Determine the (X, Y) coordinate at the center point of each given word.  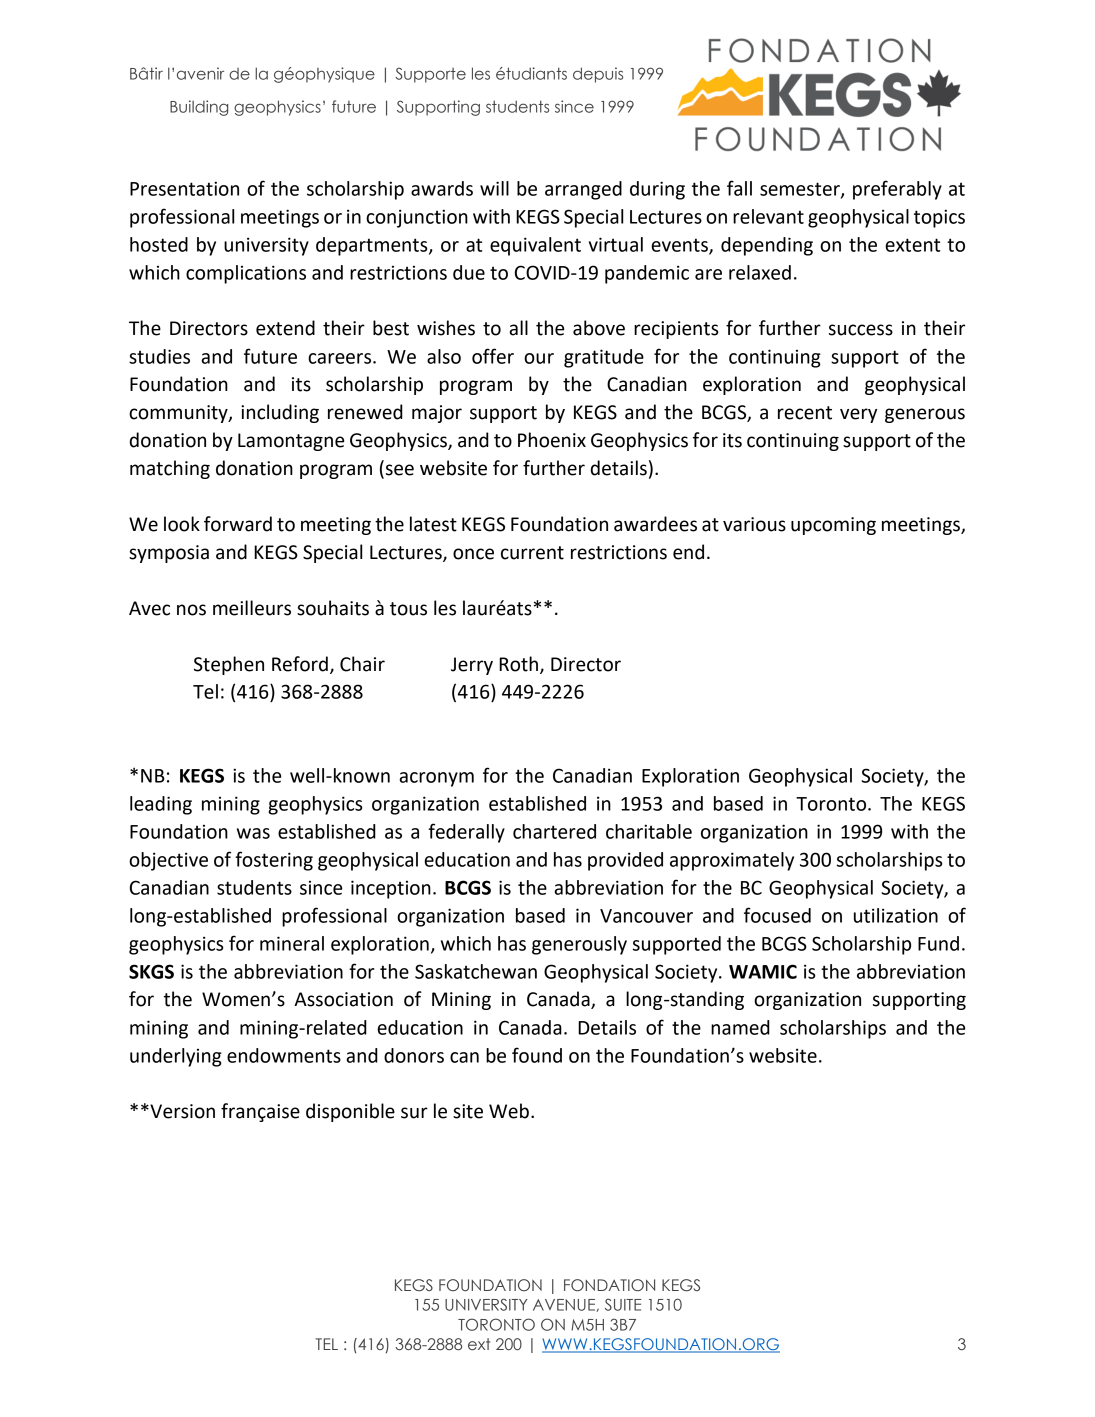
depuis (598, 75)
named (740, 1027)
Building (199, 108)
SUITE (623, 1304)
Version (181, 1111)
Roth (518, 664)
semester (801, 190)
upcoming (833, 526)
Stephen (229, 665)
